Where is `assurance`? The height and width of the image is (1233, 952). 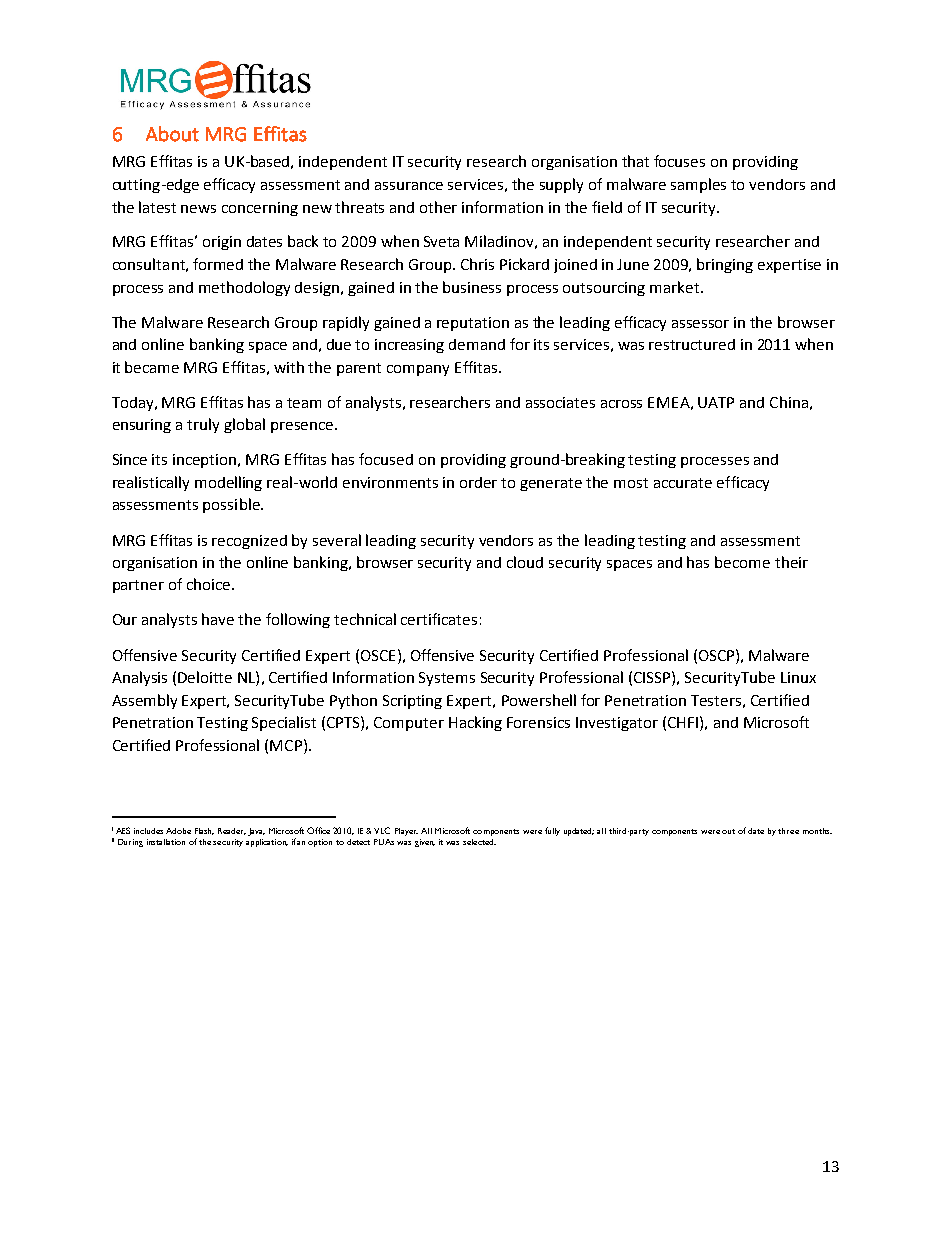 assurance is located at coordinates (409, 186).
